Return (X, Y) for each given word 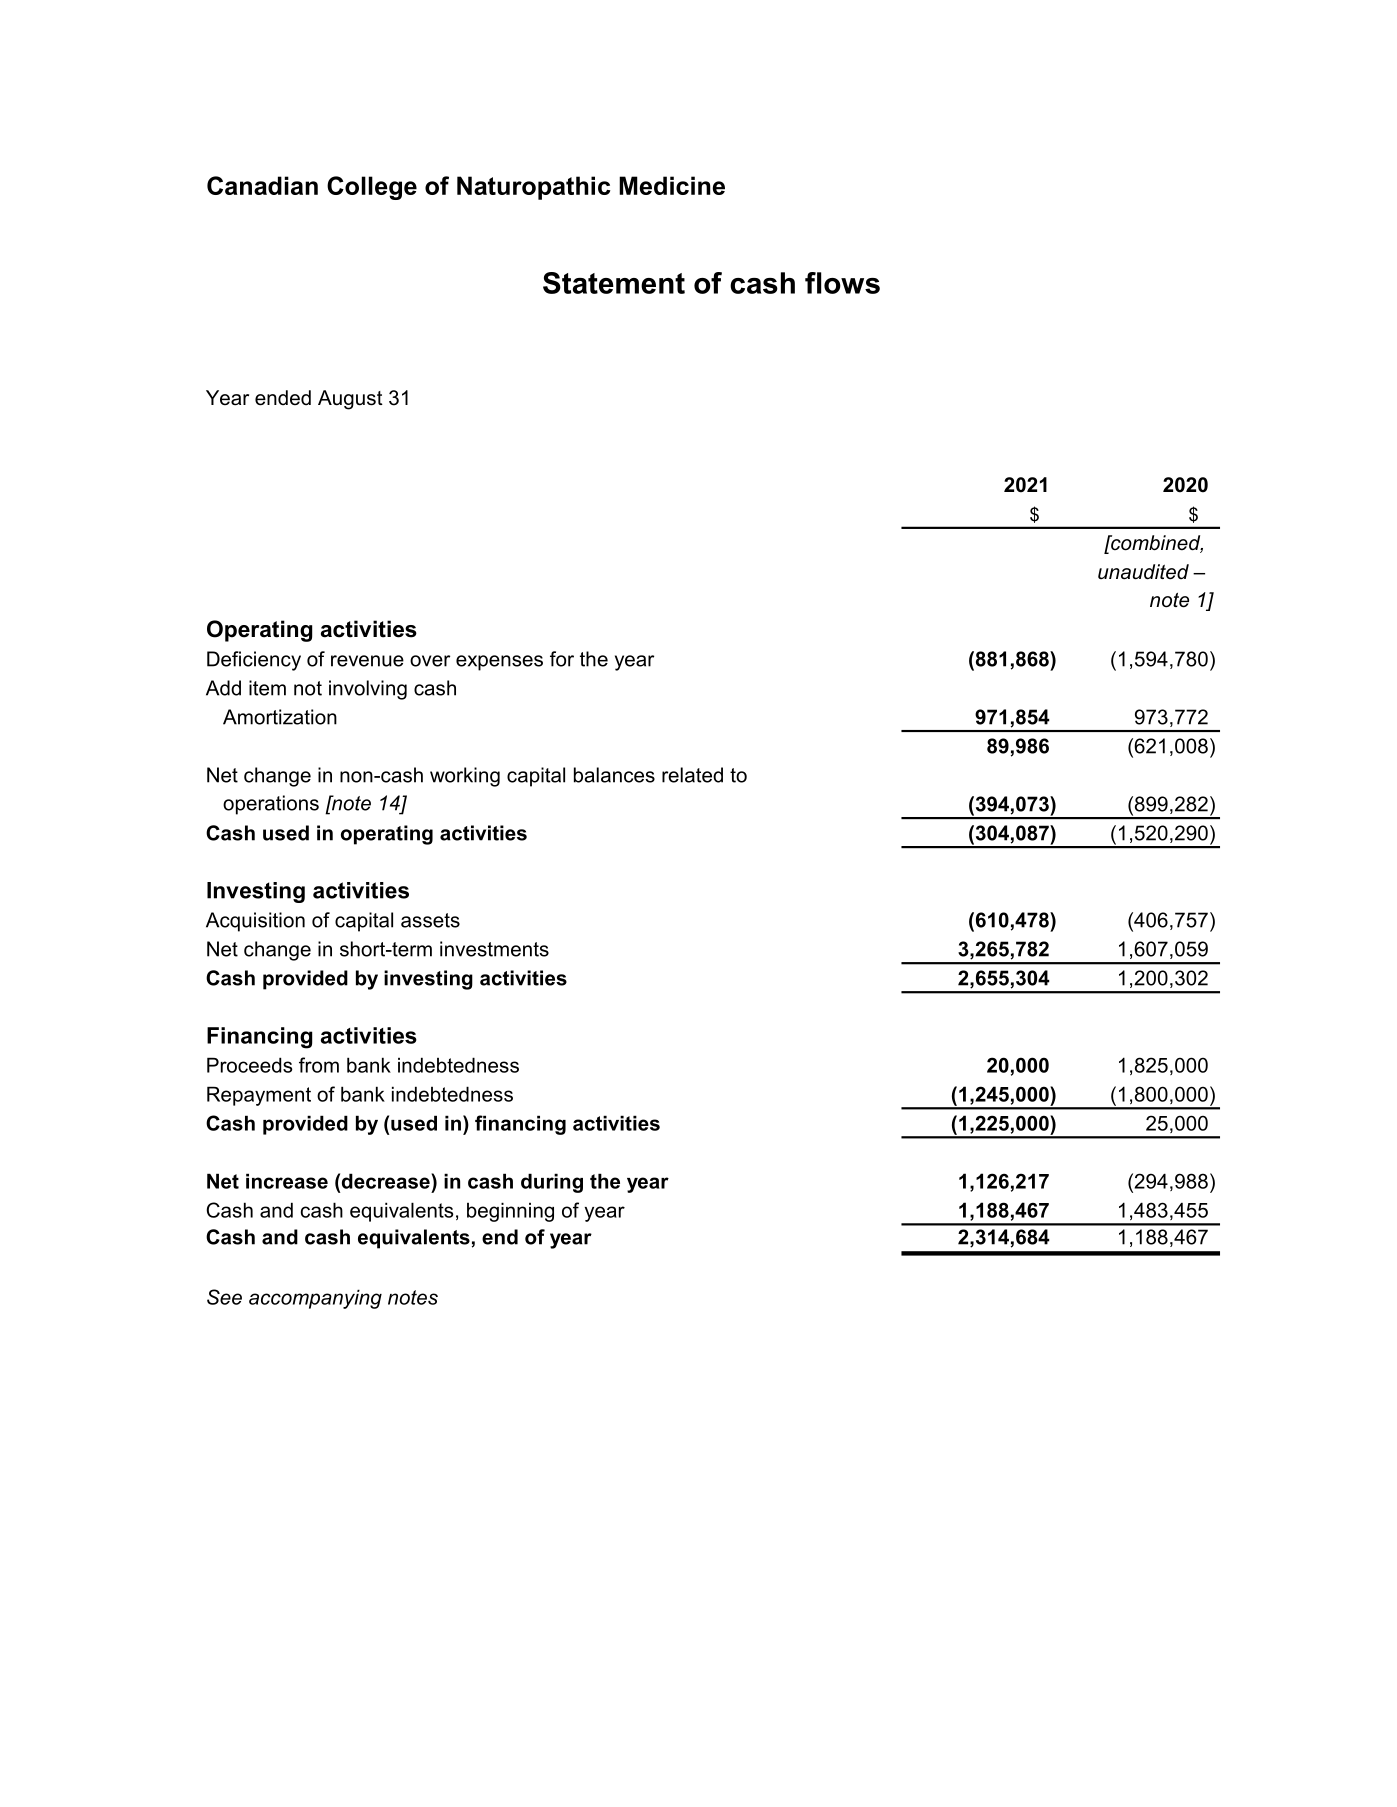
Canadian (262, 185)
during (552, 1183)
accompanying (315, 1299)
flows (842, 283)
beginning (510, 1212)
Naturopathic (534, 188)
